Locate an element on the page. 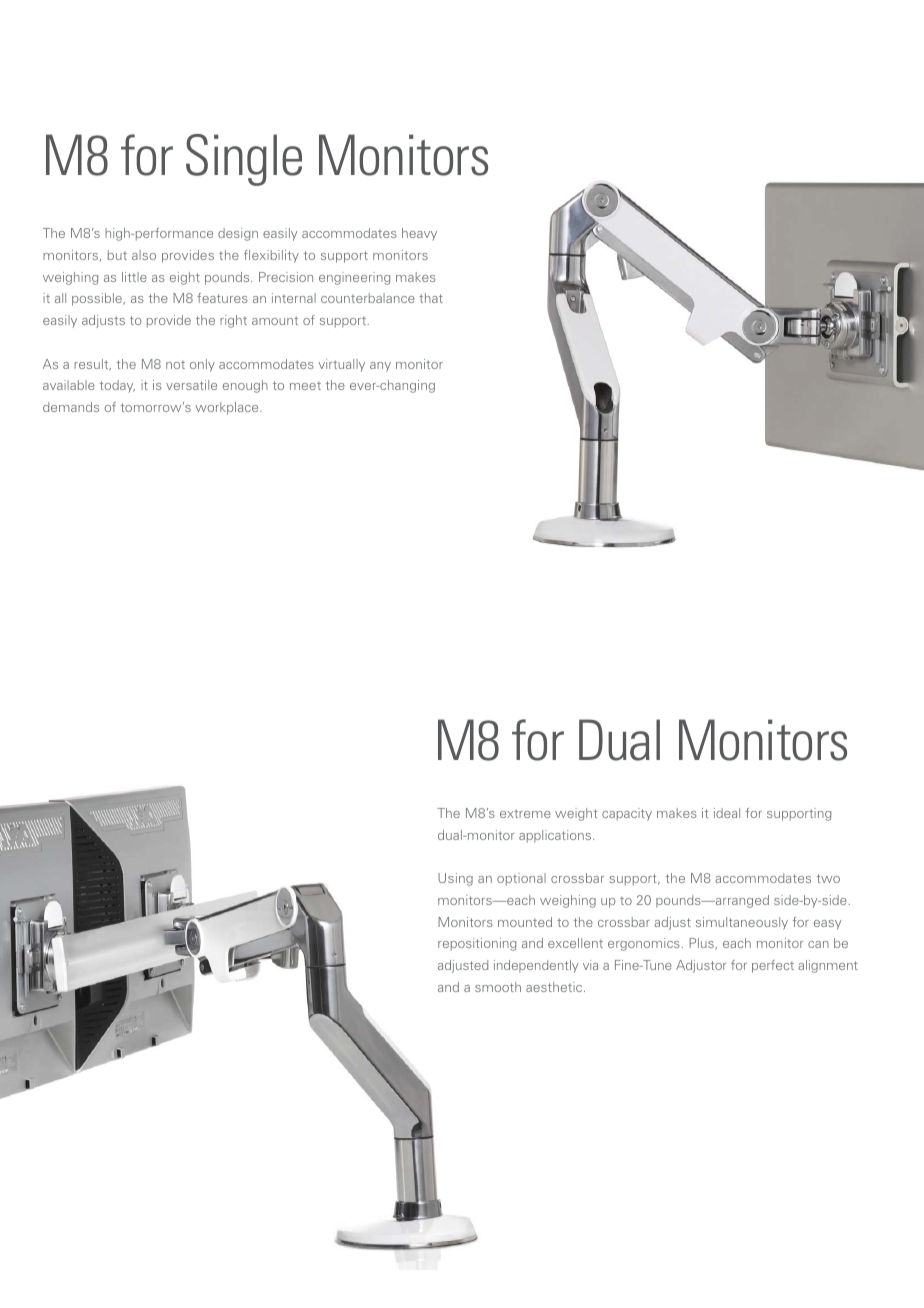 This document has width=924, height=1308. Single is located at coordinates (244, 160).
